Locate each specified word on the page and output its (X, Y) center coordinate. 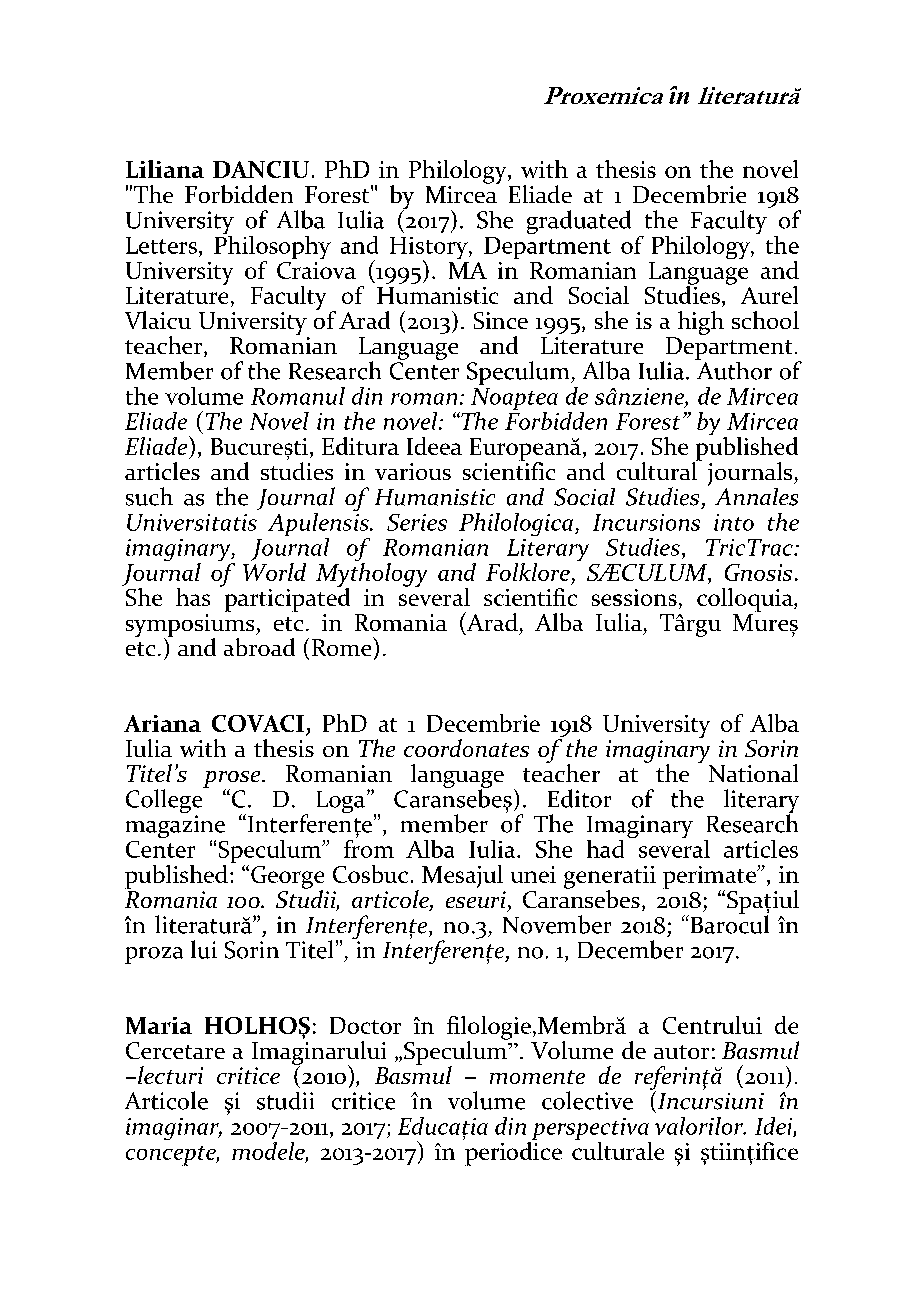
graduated (579, 222)
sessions (634, 597)
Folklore (528, 572)
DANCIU (261, 169)
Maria (159, 1025)
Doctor (365, 1025)
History (430, 249)
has (193, 597)
